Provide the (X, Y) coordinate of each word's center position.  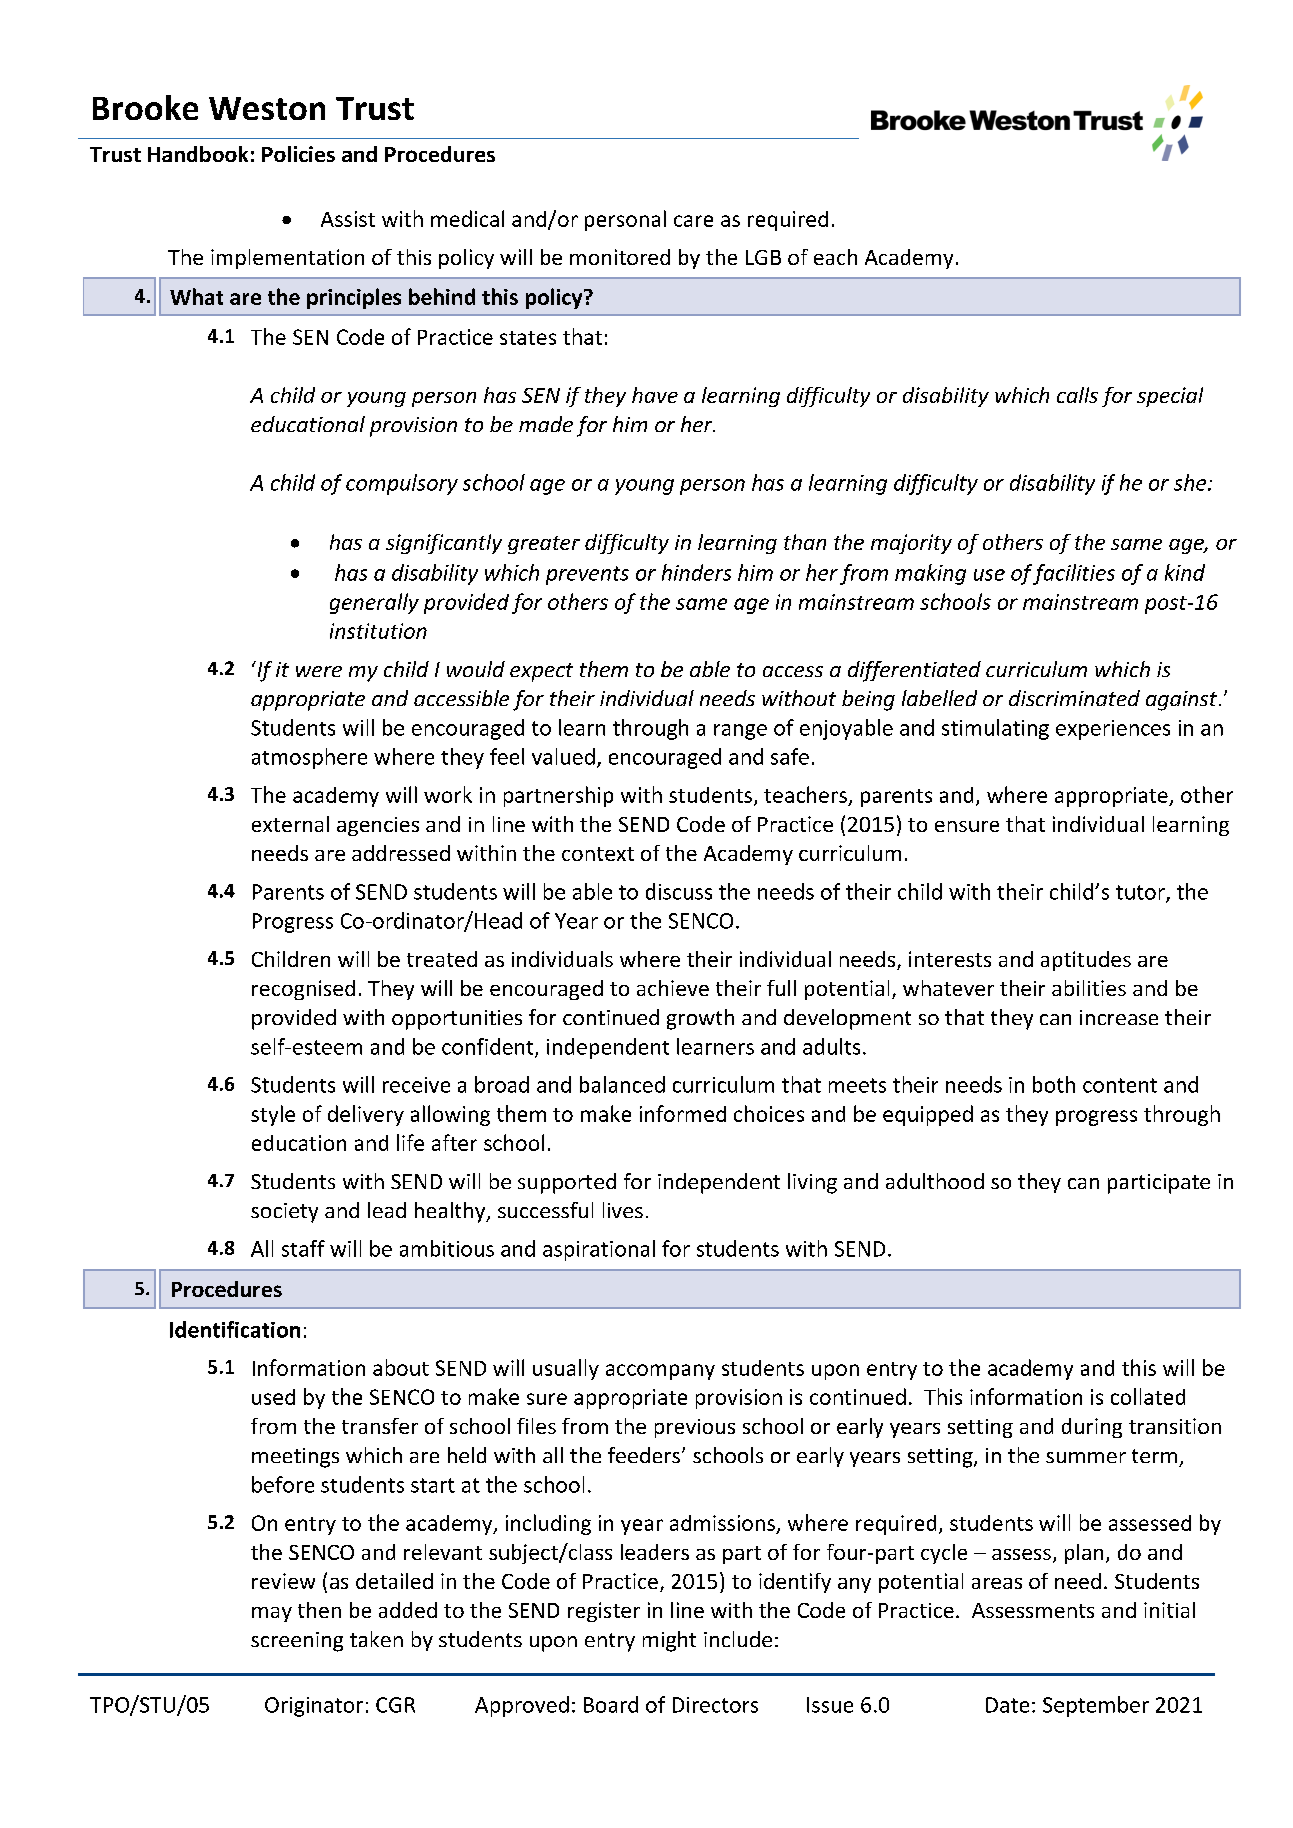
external (290, 824)
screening (297, 1642)
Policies (298, 154)
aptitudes (1086, 961)
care (693, 221)
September (1096, 1706)
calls (1077, 395)
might (669, 1641)
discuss (679, 891)
